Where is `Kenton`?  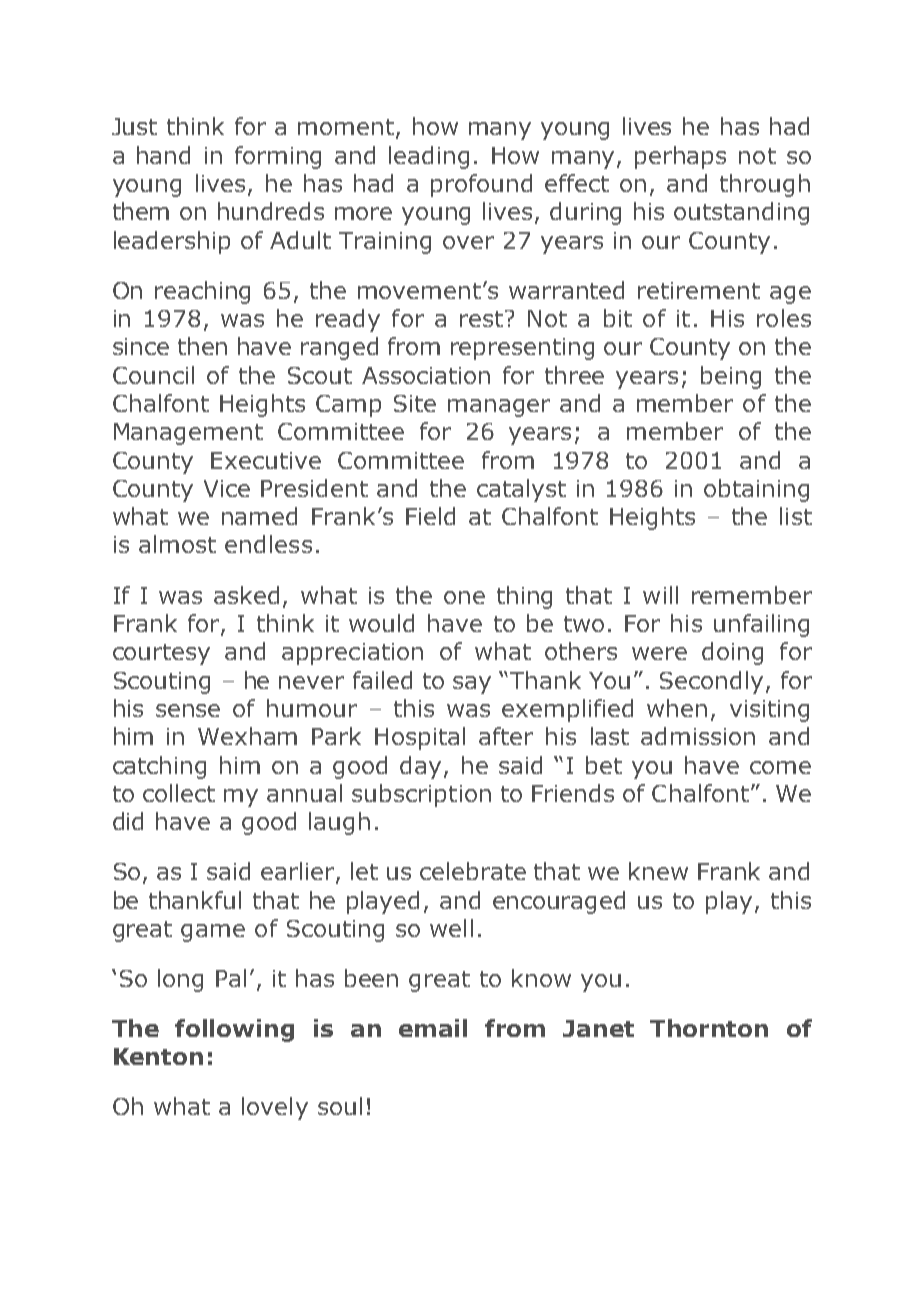 Kenton is located at coordinates (158, 1056).
